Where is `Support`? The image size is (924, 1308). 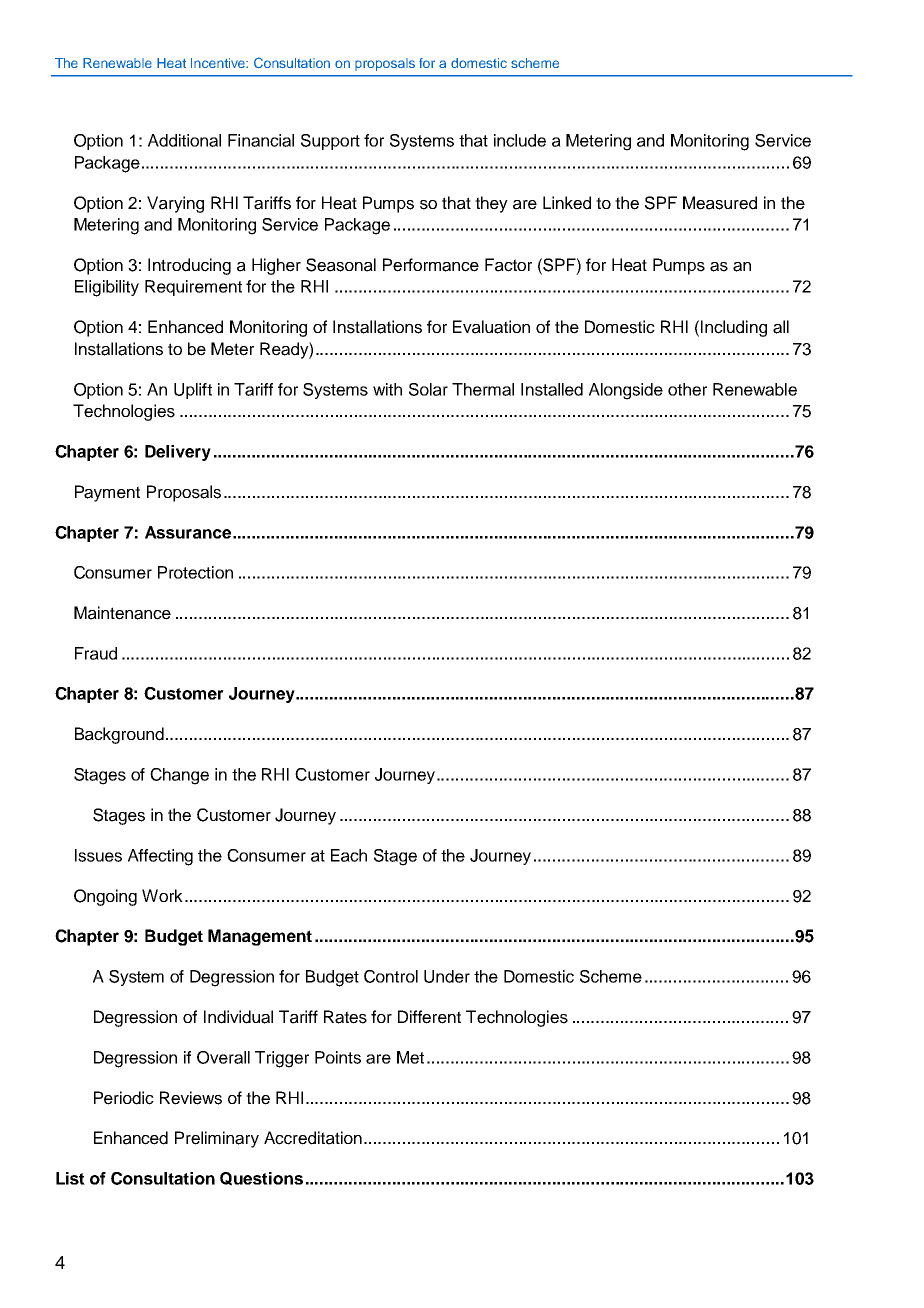
Support is located at coordinates (330, 142).
